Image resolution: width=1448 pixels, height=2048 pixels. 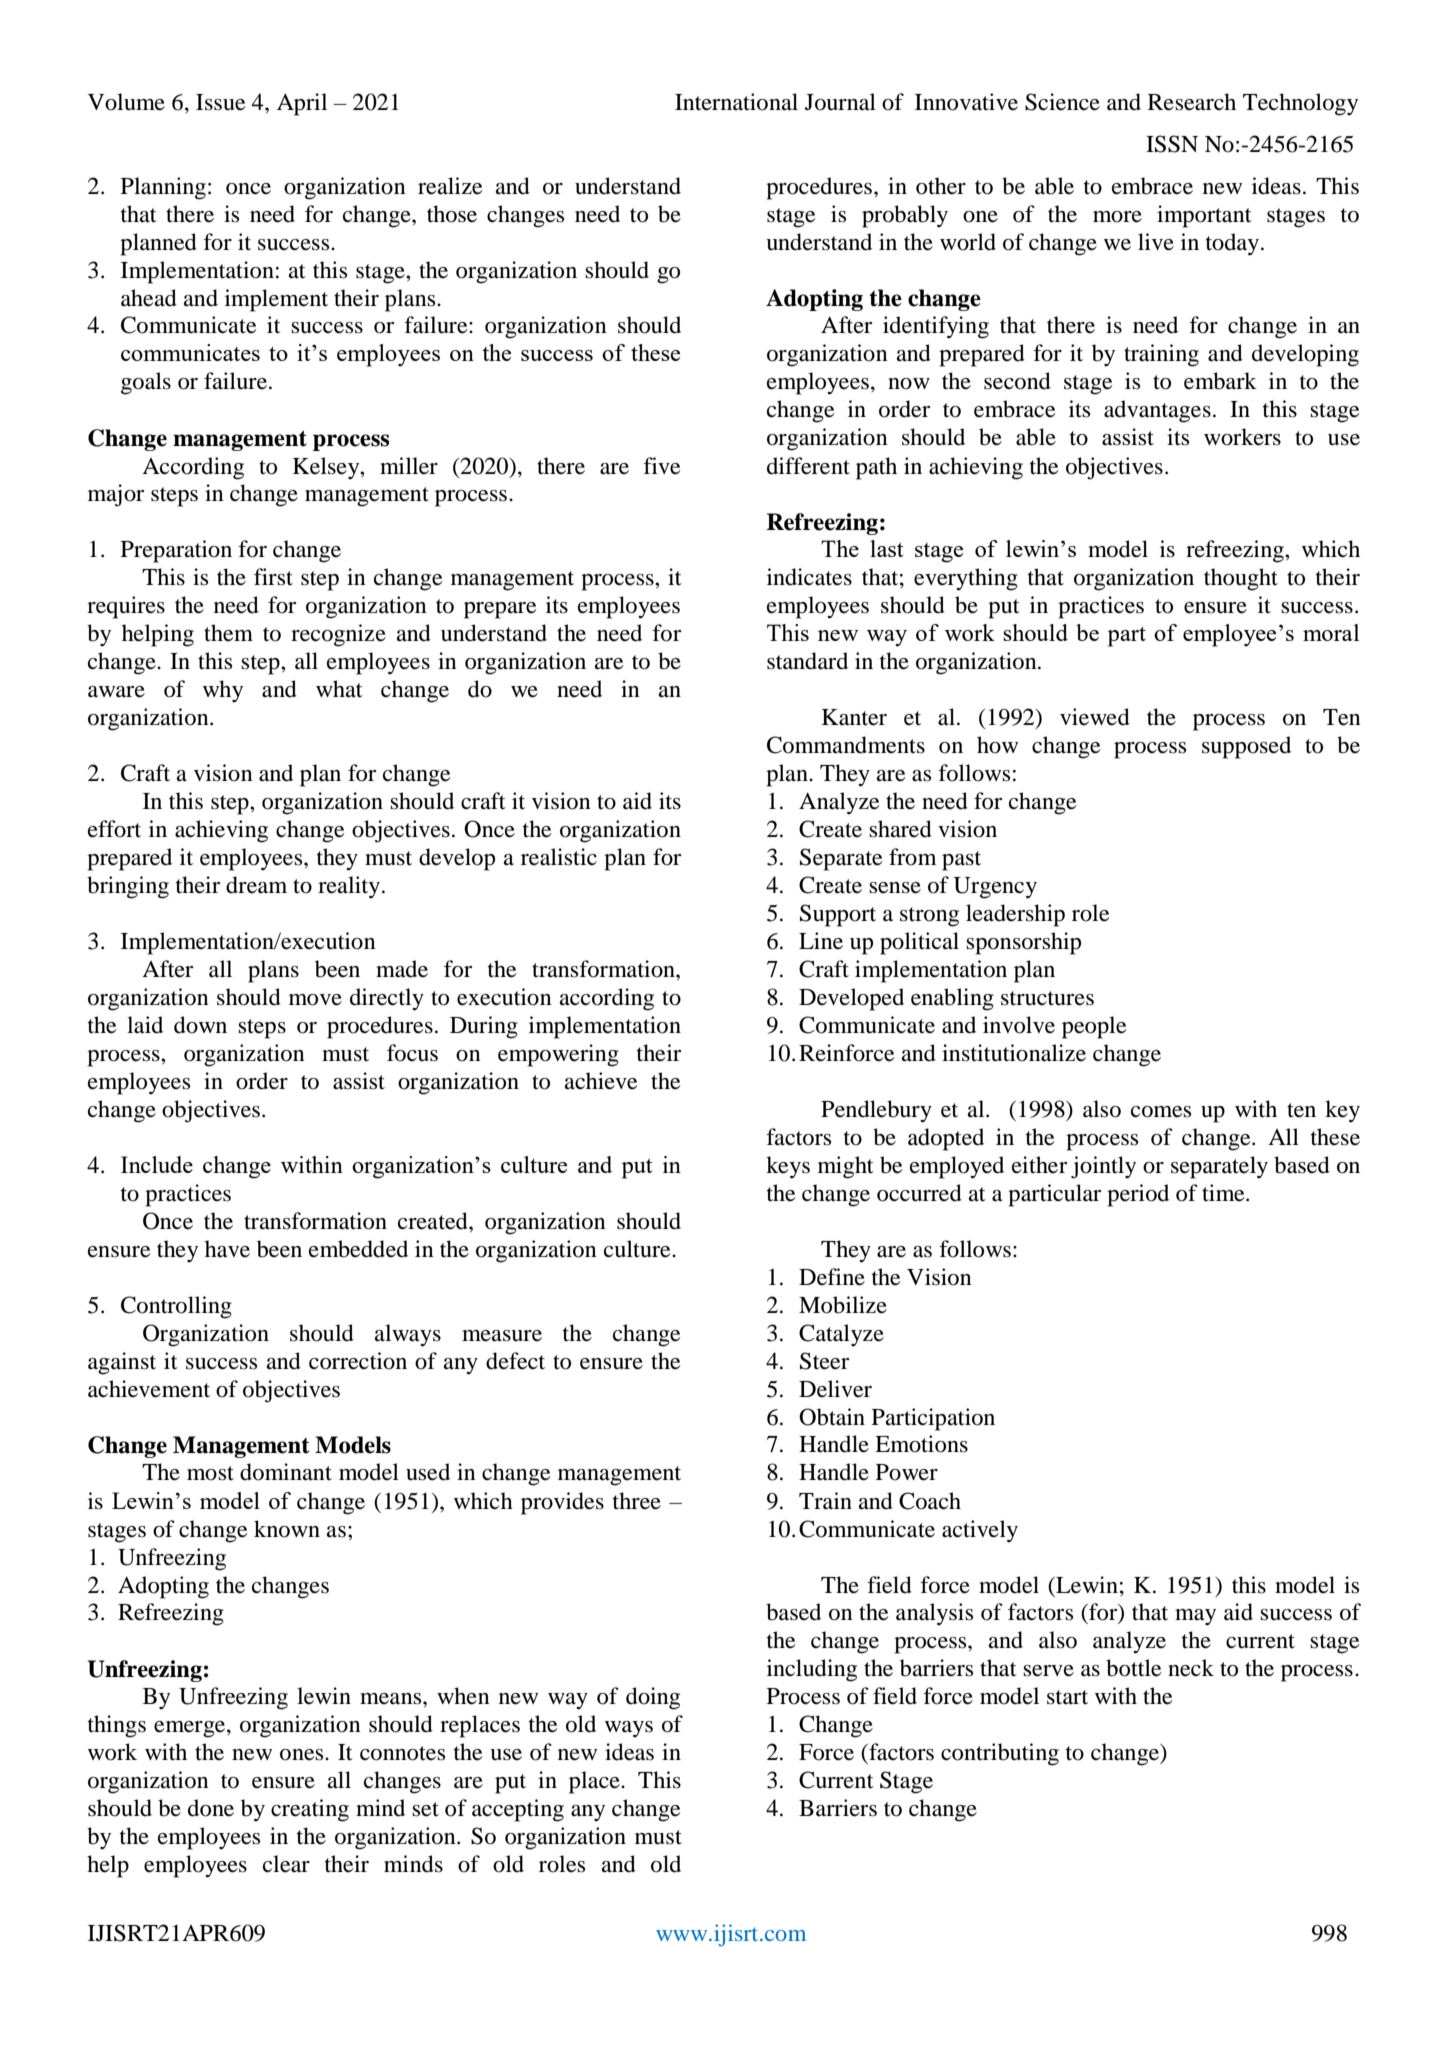 I want to click on April, so click(x=302, y=104).
